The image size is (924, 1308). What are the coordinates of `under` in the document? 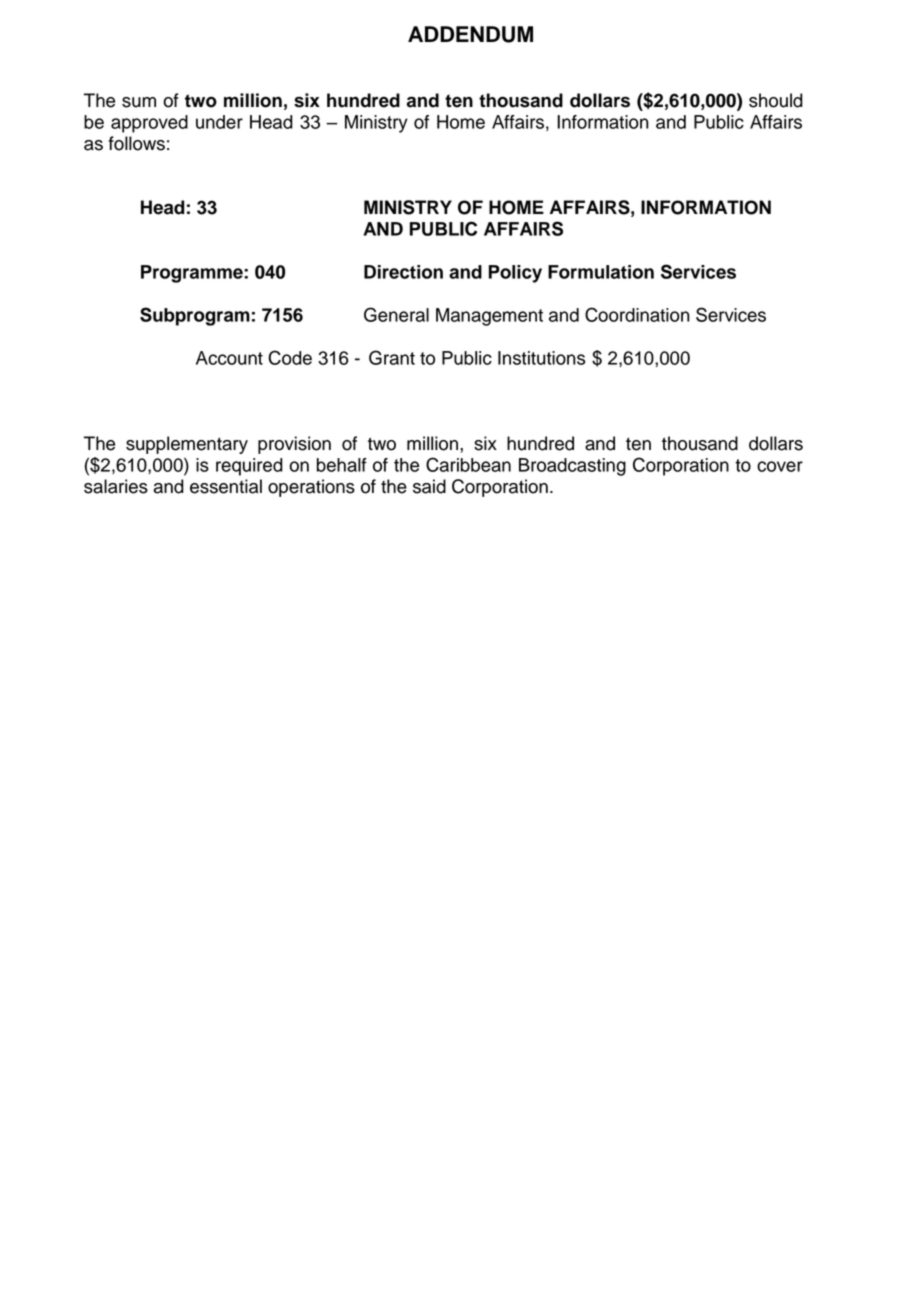 It's located at (219, 122).
